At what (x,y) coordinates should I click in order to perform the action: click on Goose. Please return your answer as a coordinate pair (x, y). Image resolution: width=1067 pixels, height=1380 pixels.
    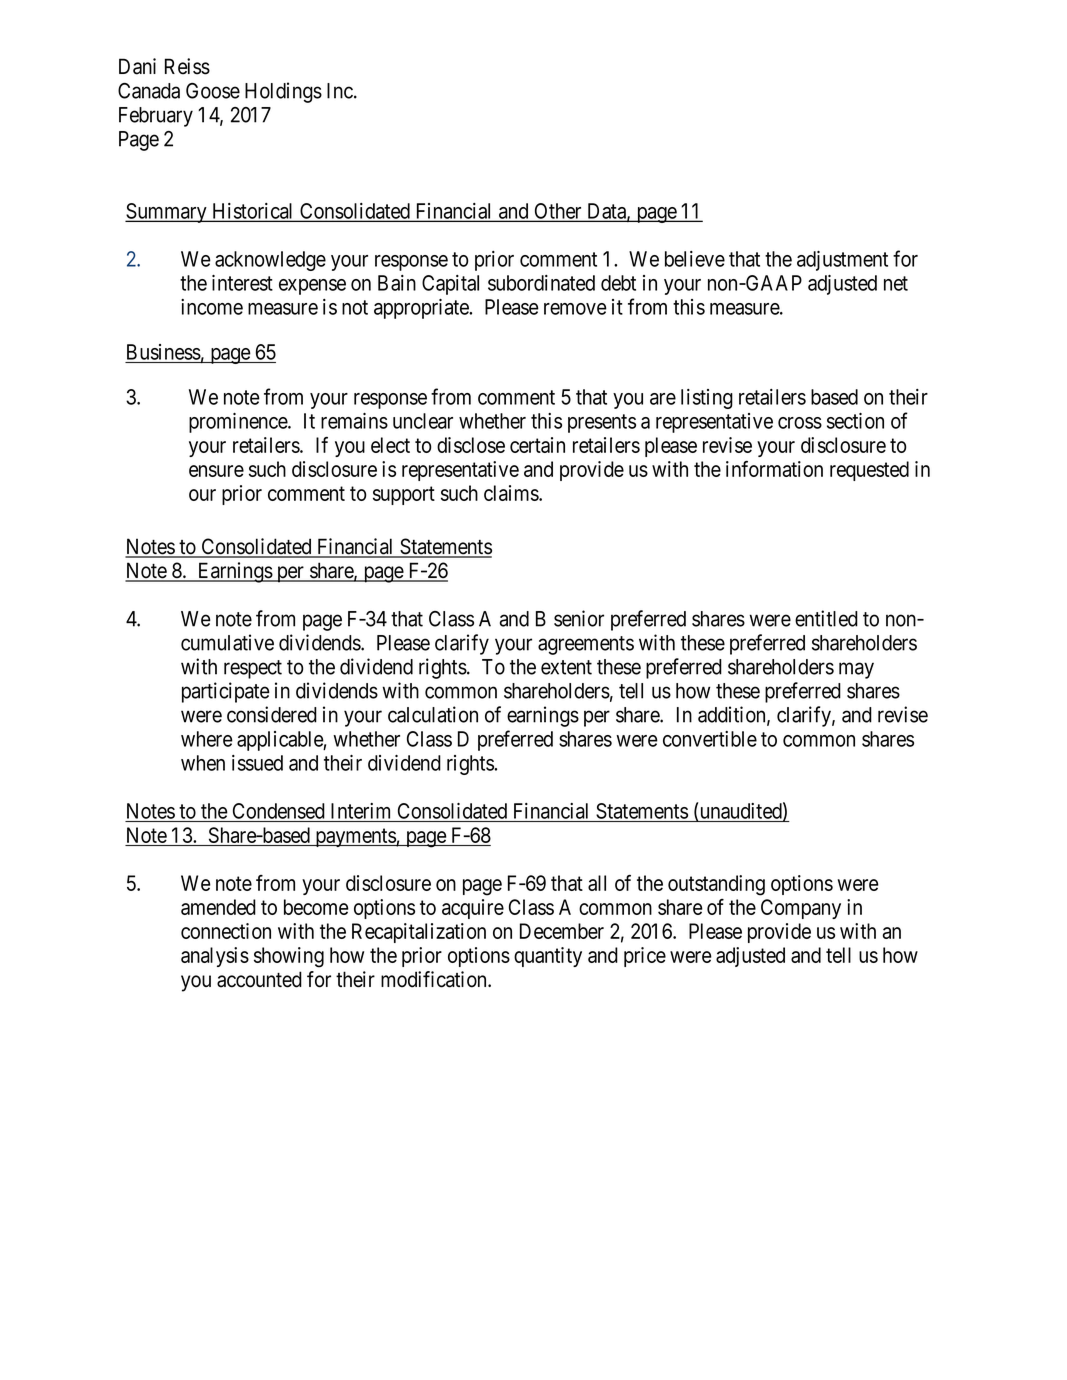
    Looking at the image, I should click on (213, 91).
